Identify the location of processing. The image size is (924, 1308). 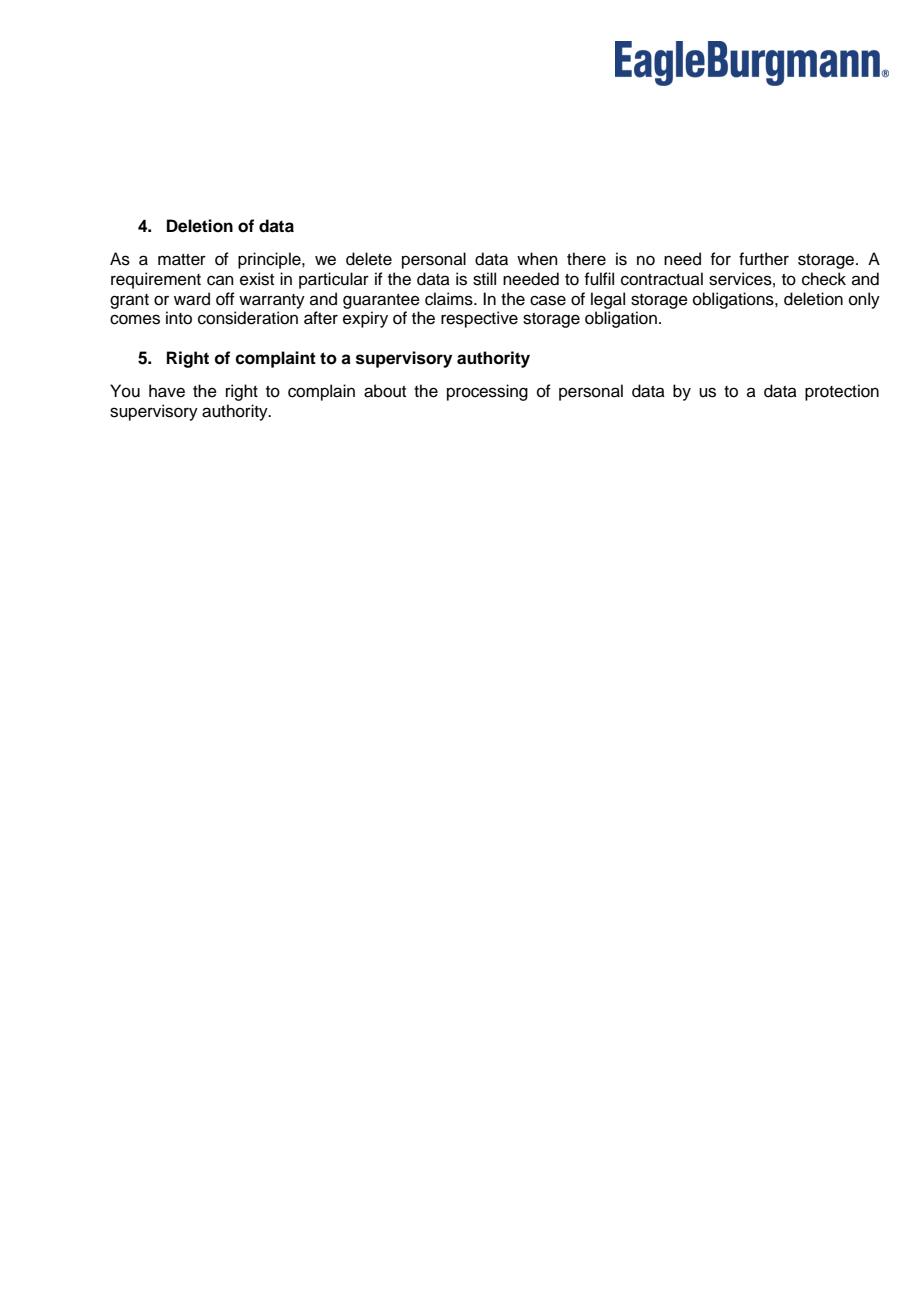
(487, 392).
